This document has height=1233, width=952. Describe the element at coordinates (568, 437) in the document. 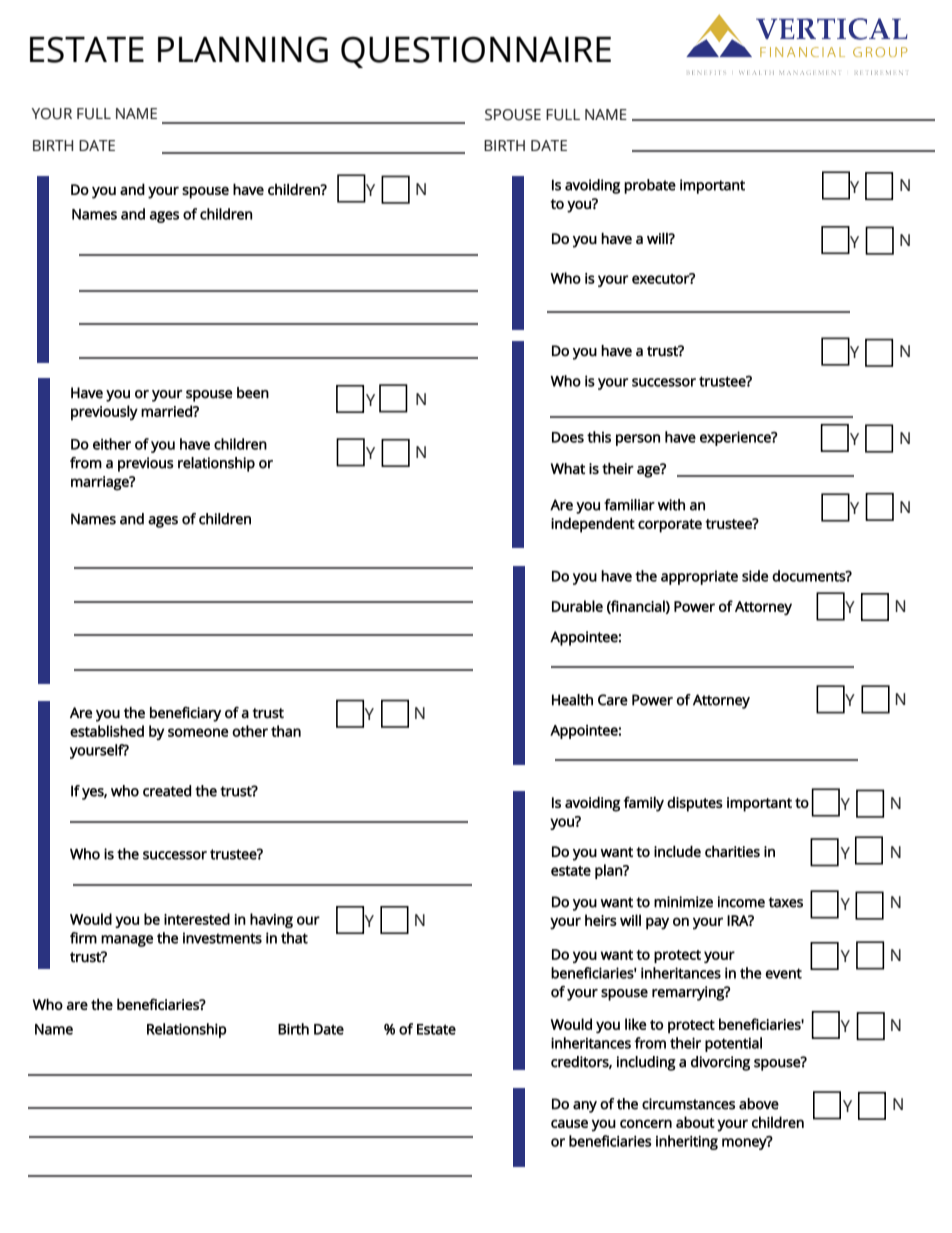

I see `Does` at that location.
